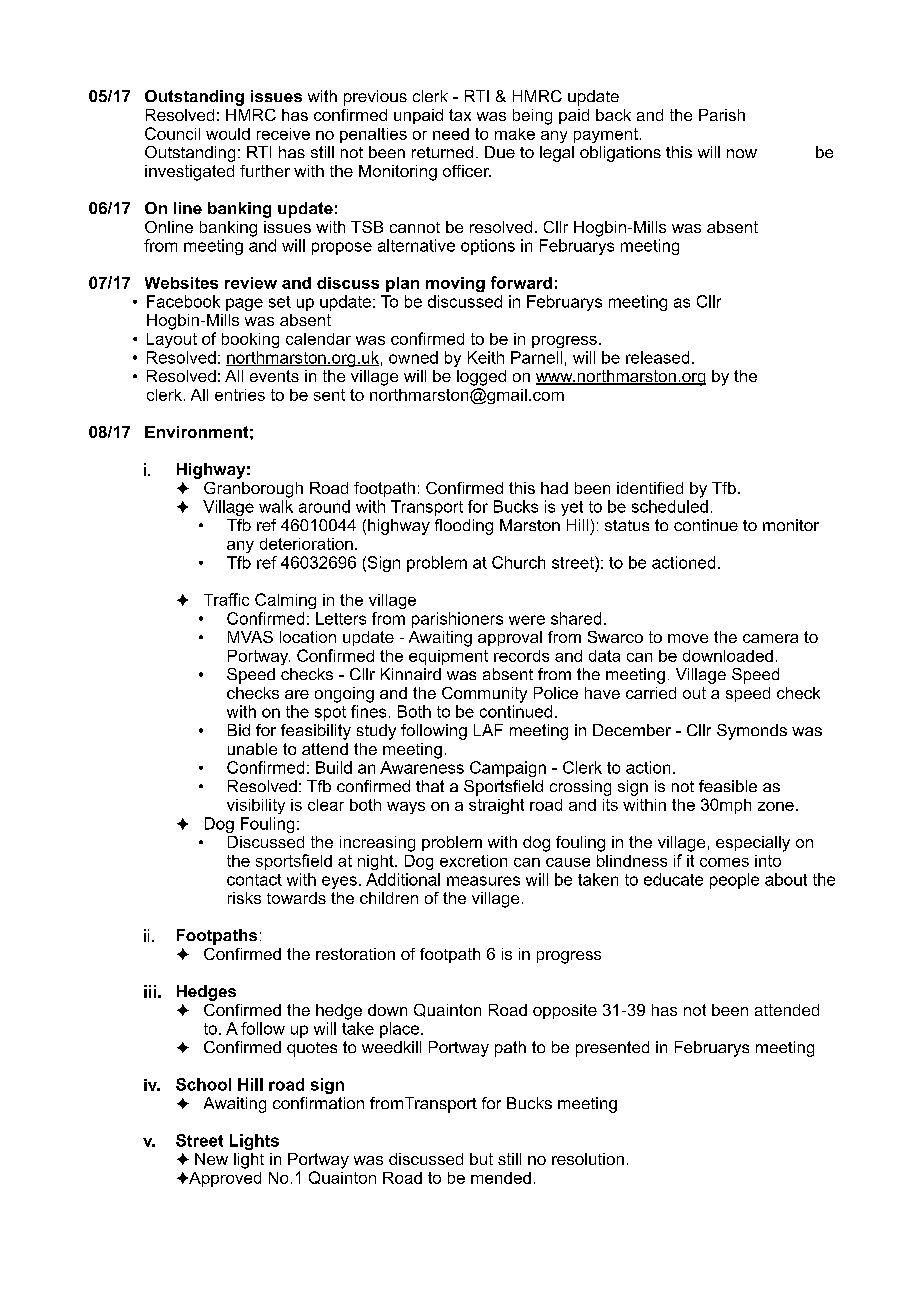 Image resolution: width=924 pixels, height=1308 pixels. What do you see at coordinates (211, 1159) in the document?
I see `New` at bounding box center [211, 1159].
